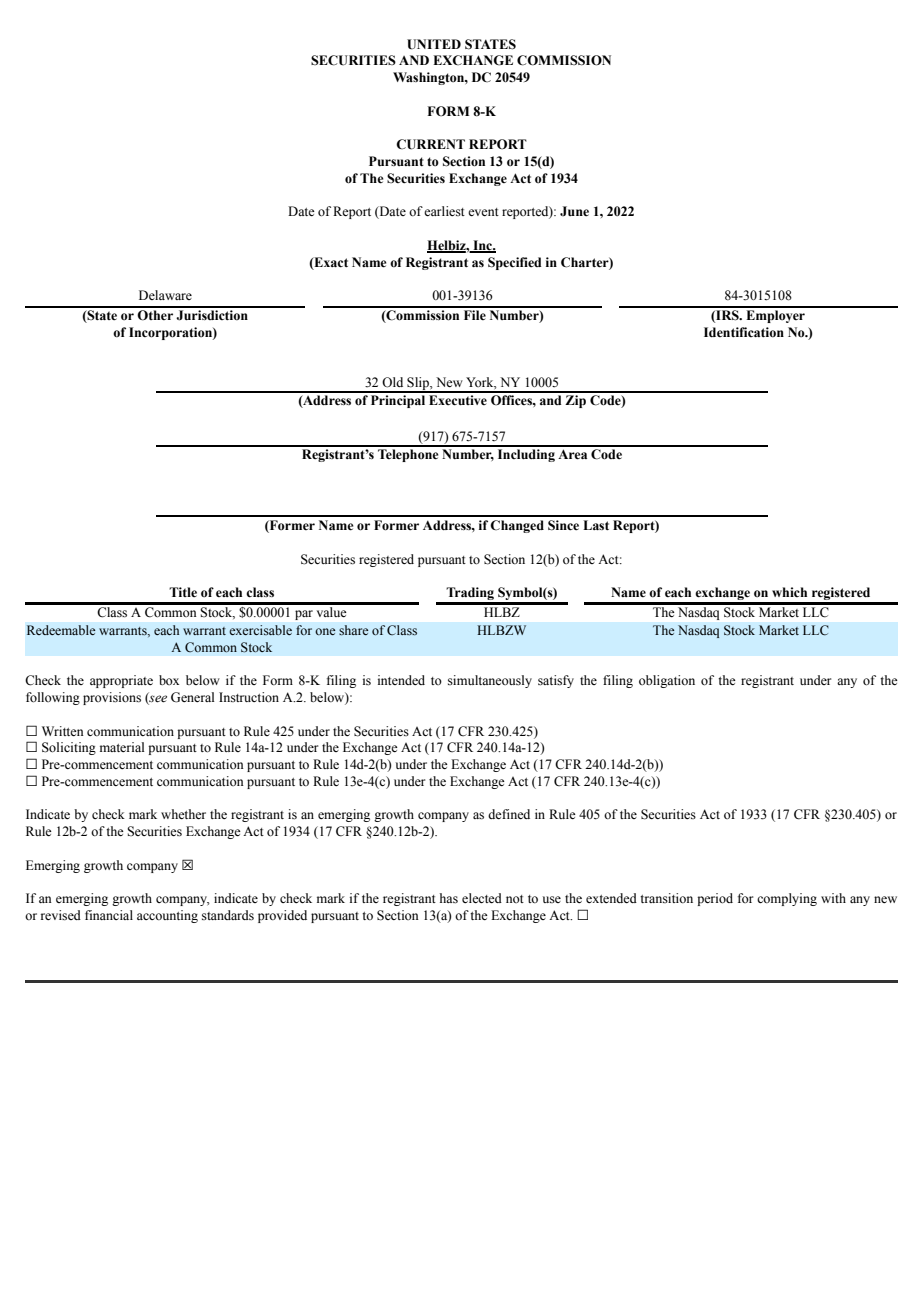  What do you see at coordinates (517, 526) in the image?
I see `Changed` at bounding box center [517, 526].
